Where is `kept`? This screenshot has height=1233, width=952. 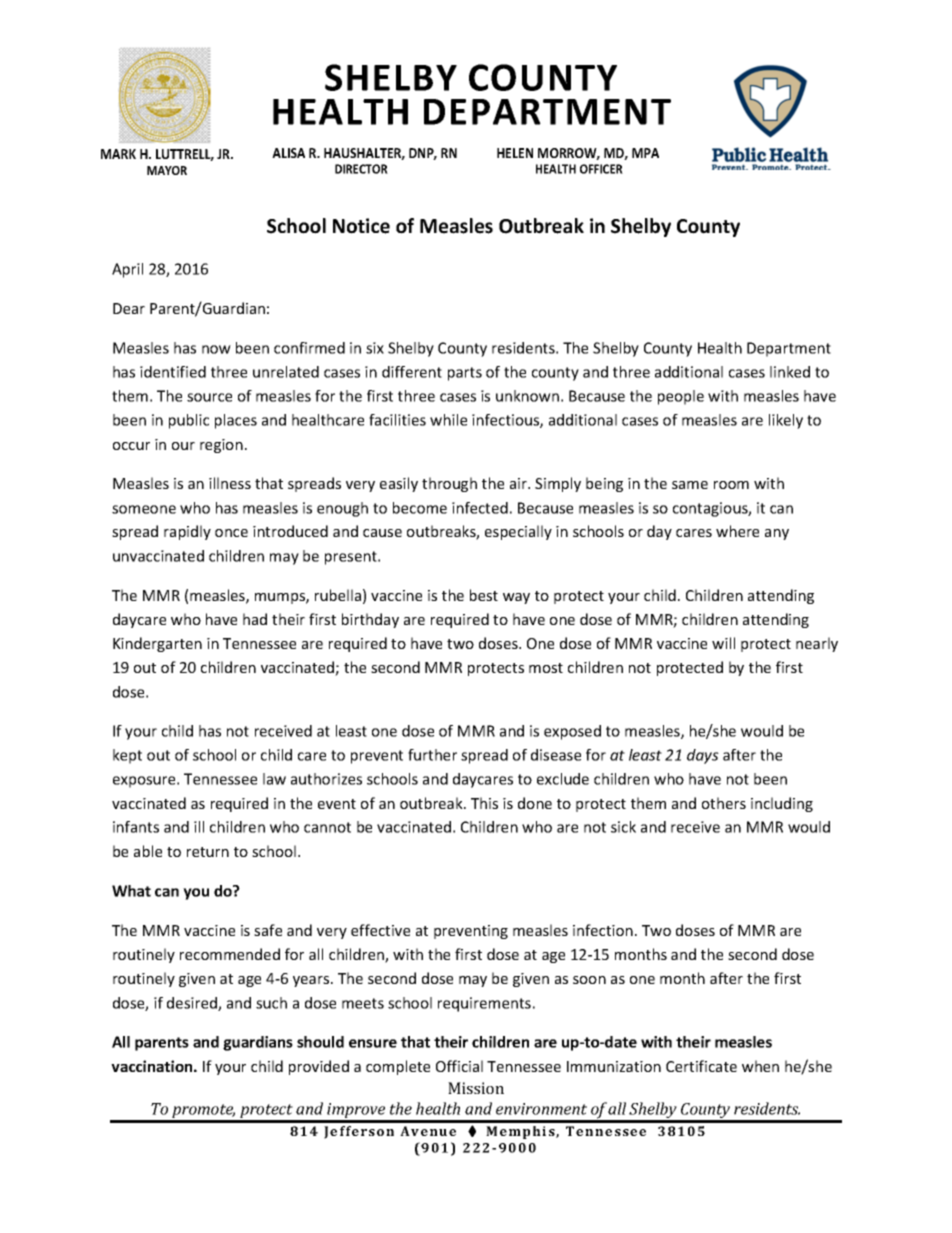
kept is located at coordinates (127, 756).
